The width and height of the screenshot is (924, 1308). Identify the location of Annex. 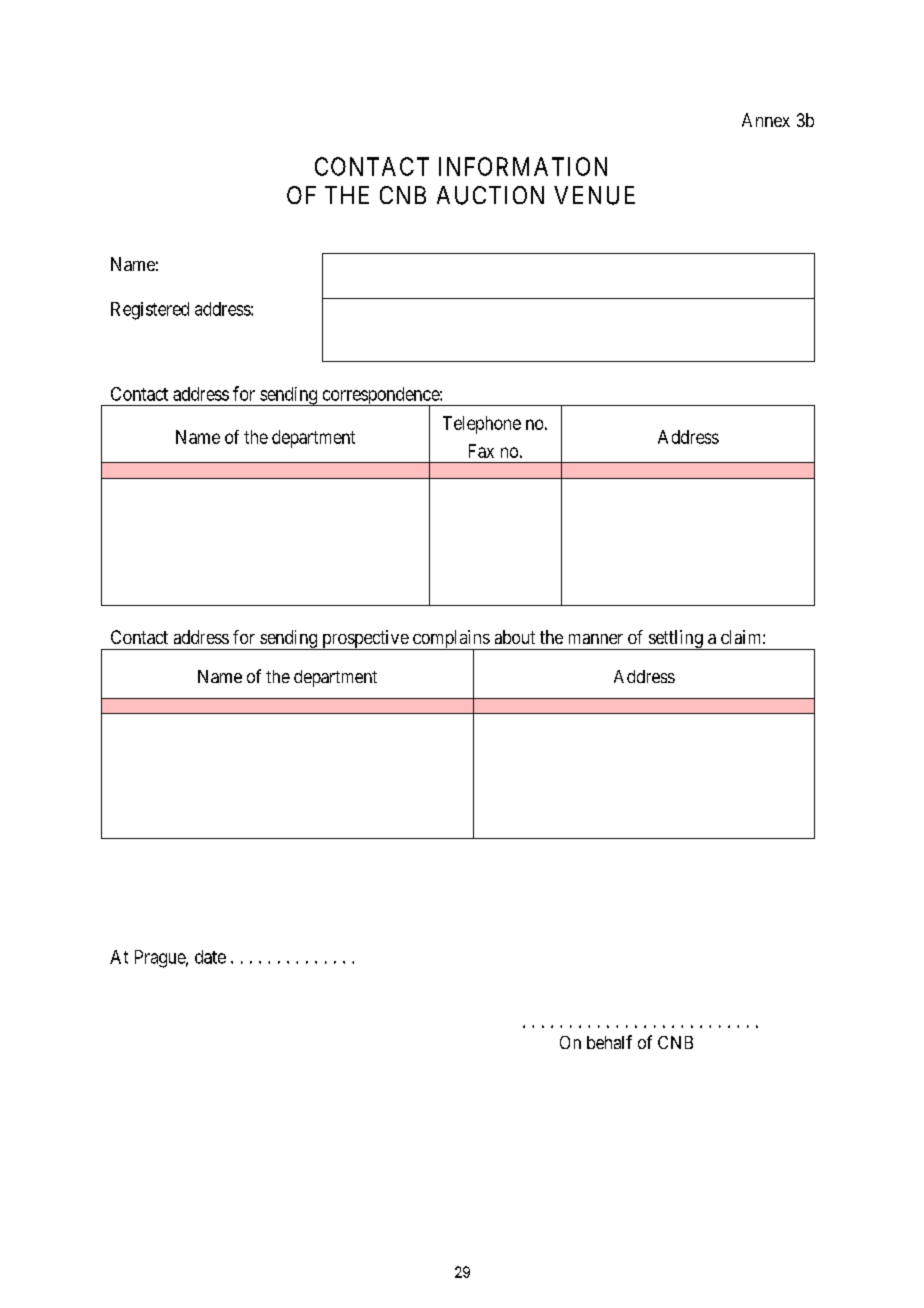
(766, 120).
